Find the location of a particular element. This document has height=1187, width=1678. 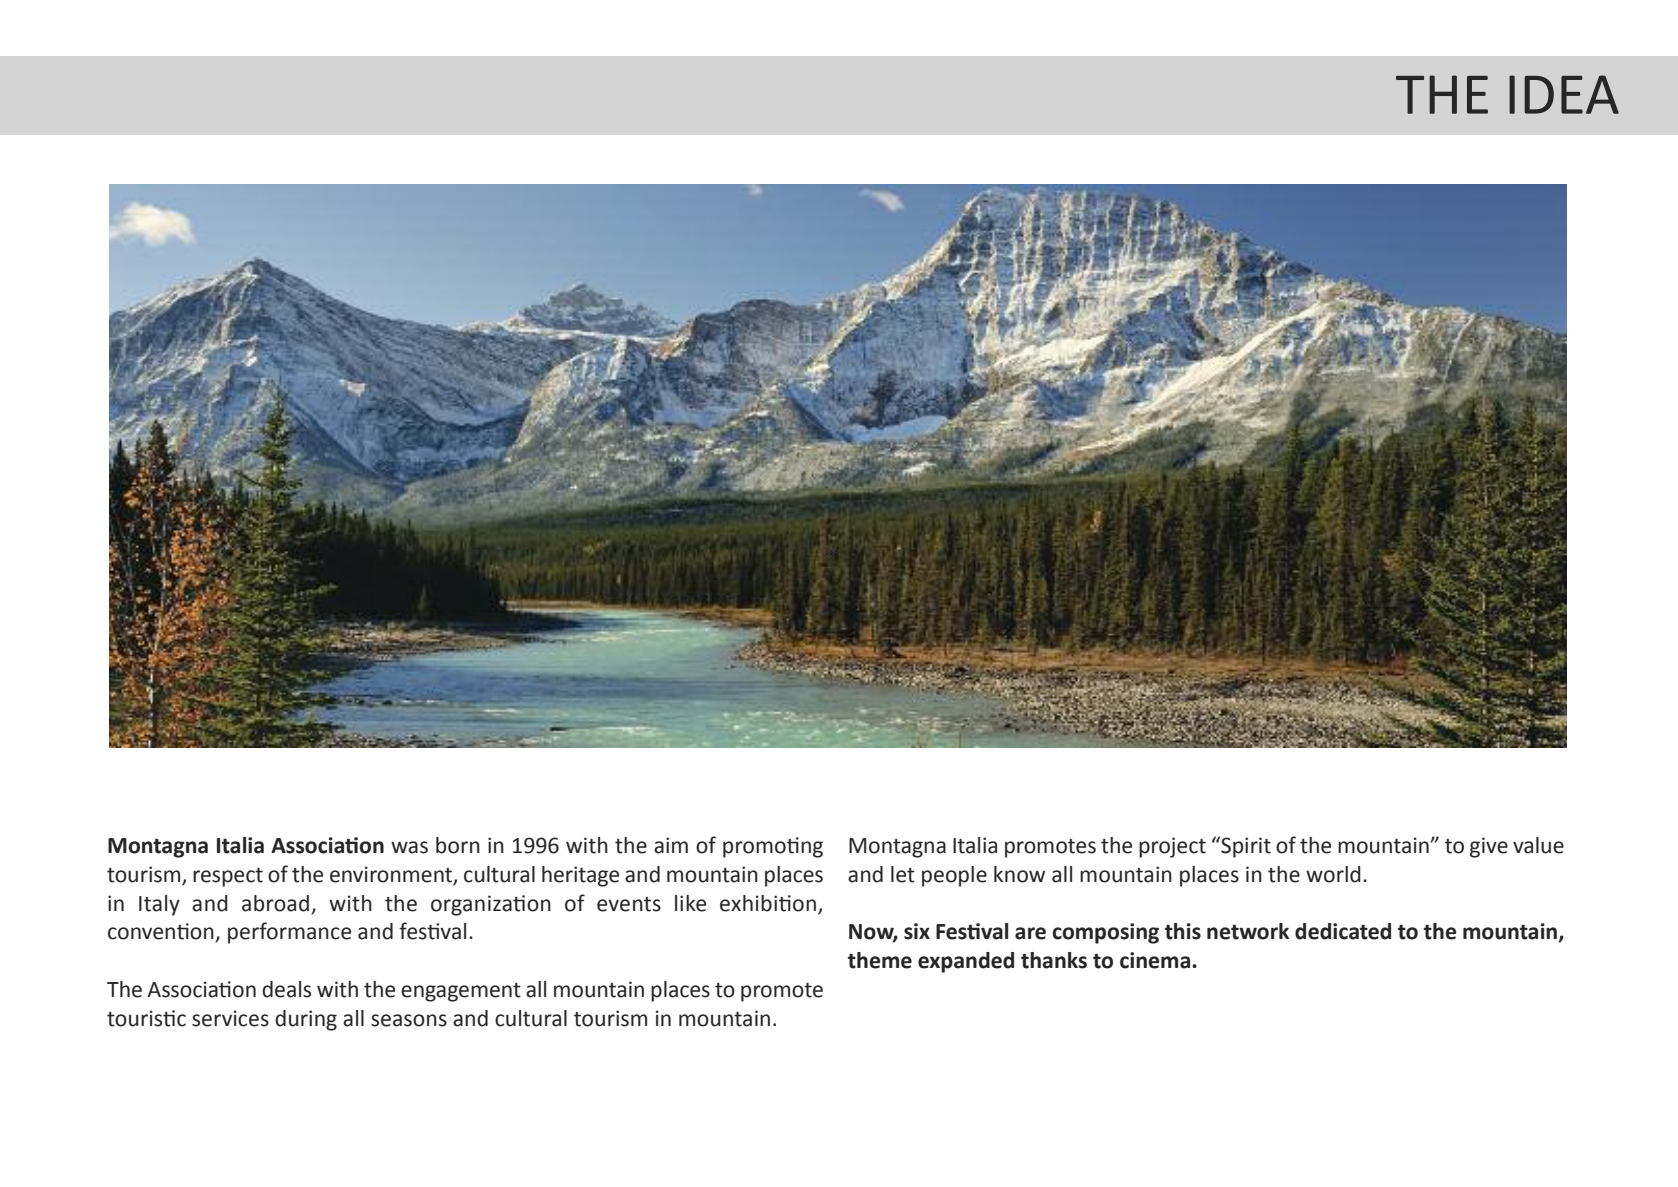

aim is located at coordinates (671, 845).
